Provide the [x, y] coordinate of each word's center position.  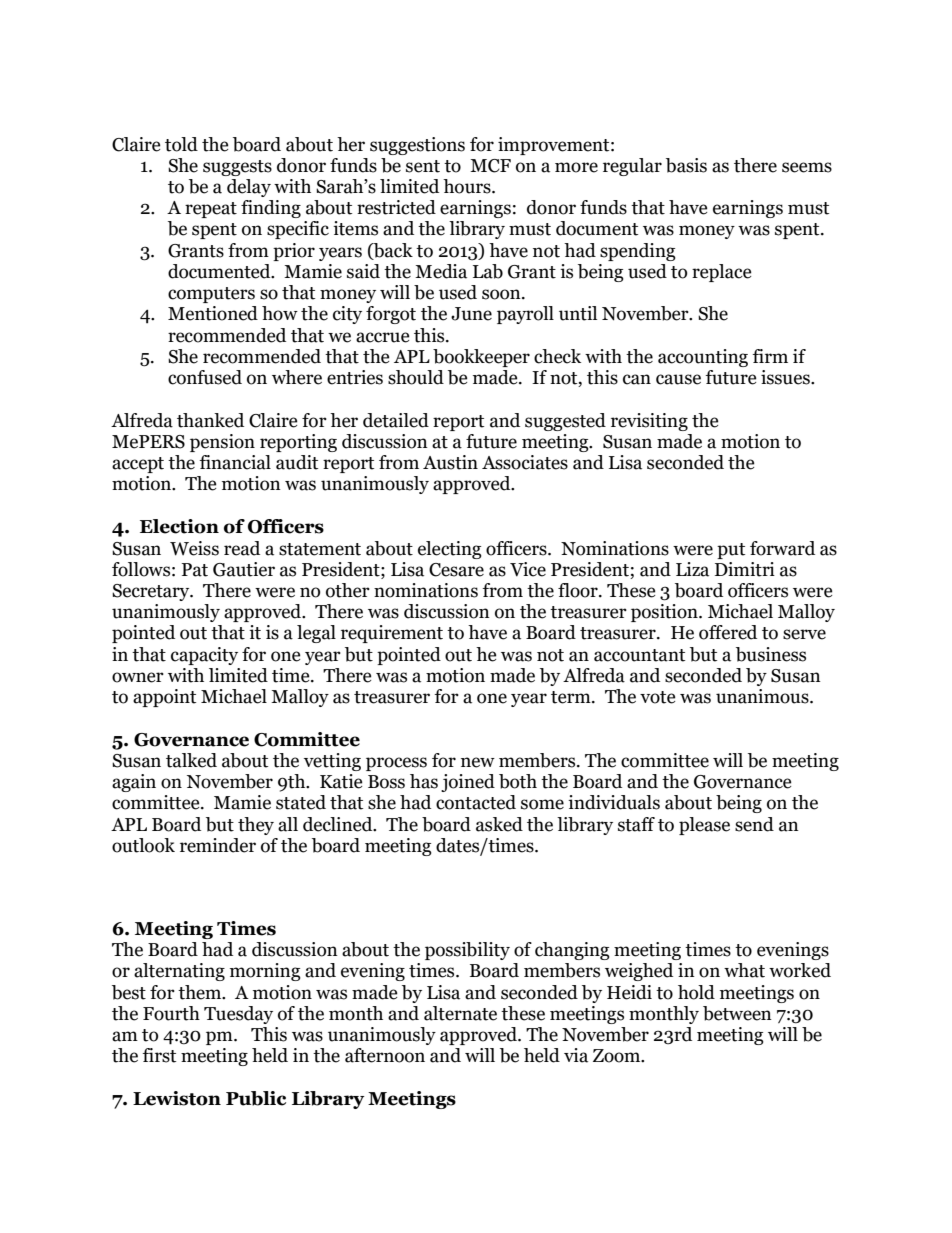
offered [728, 632]
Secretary [152, 592]
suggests [237, 168]
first [159, 1055]
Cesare [456, 570]
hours [468, 186]
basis [686, 165]
